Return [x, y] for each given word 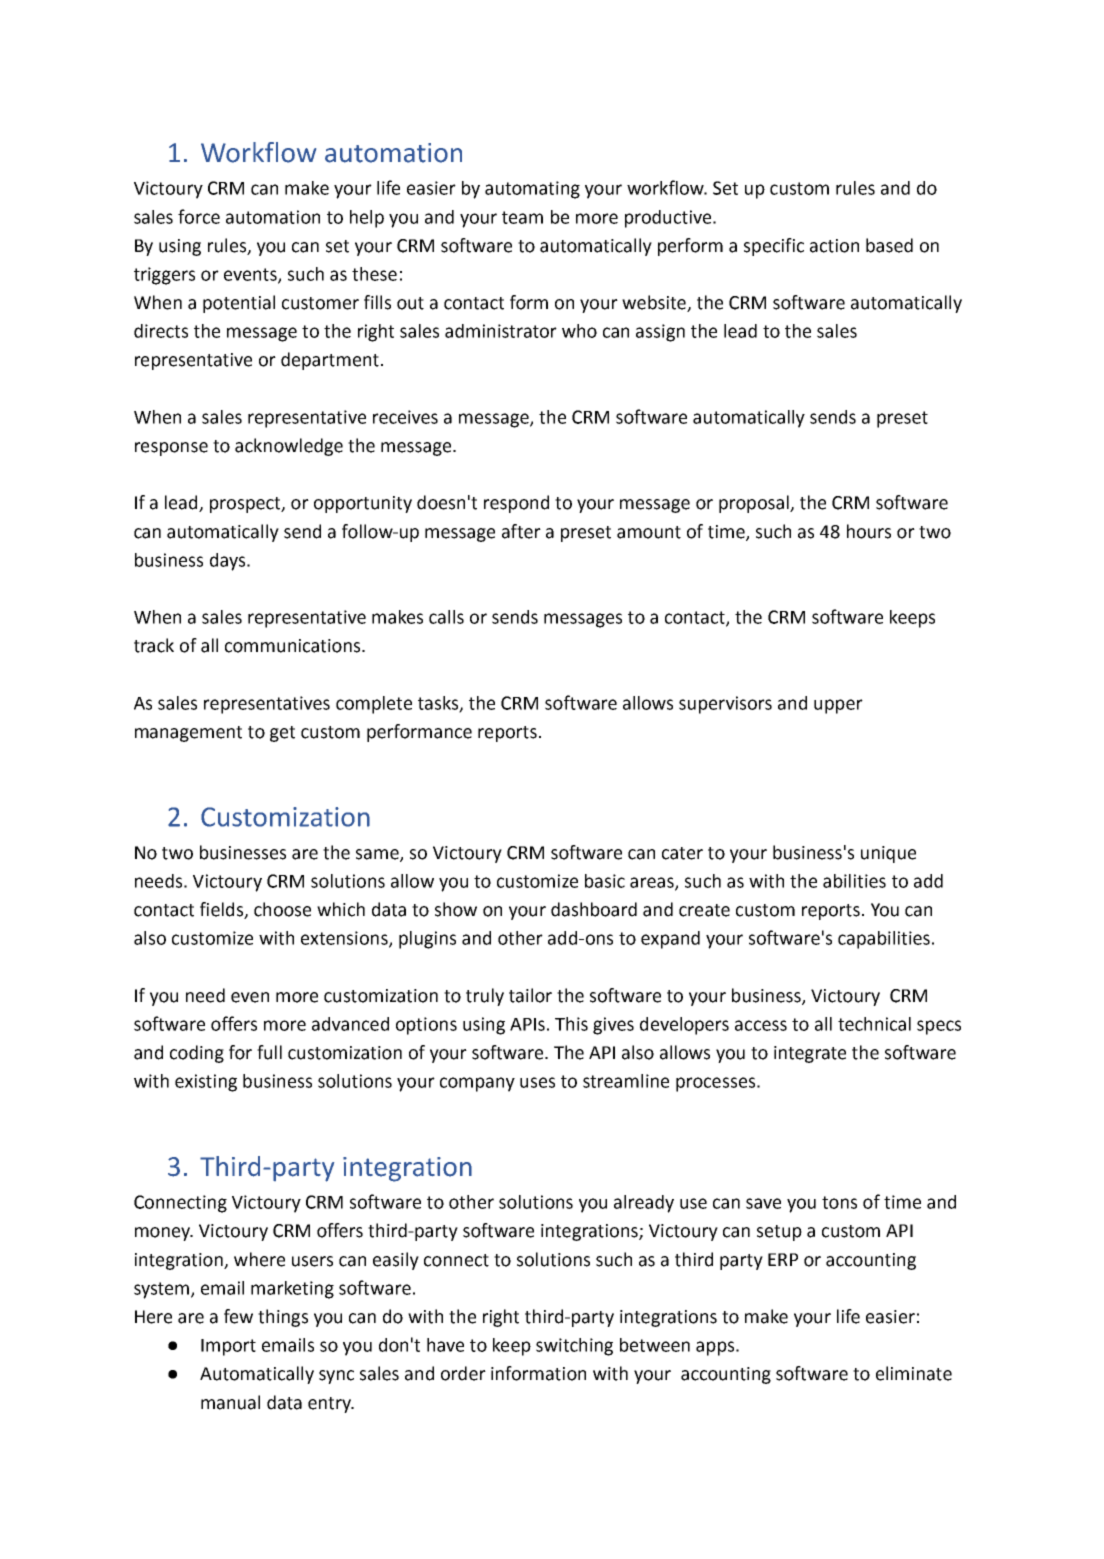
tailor [530, 995]
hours [869, 531]
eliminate [914, 1373]
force [199, 216]
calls [446, 617]
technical [874, 1024]
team [522, 217]
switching [574, 1347]
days [227, 562]
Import [228, 1347]
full [269, 1052]
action [834, 246]
